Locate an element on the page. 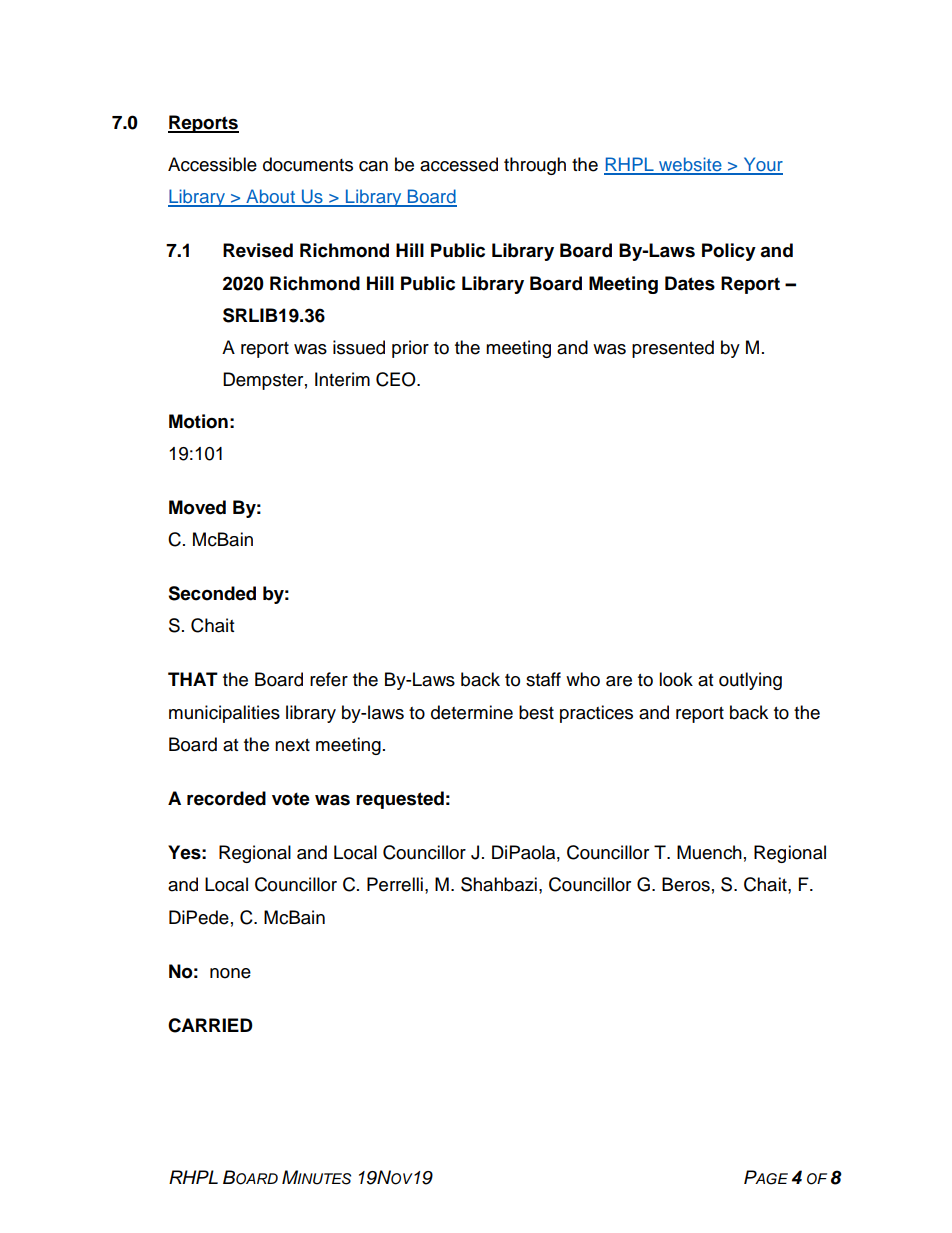  About is located at coordinates (270, 197).
